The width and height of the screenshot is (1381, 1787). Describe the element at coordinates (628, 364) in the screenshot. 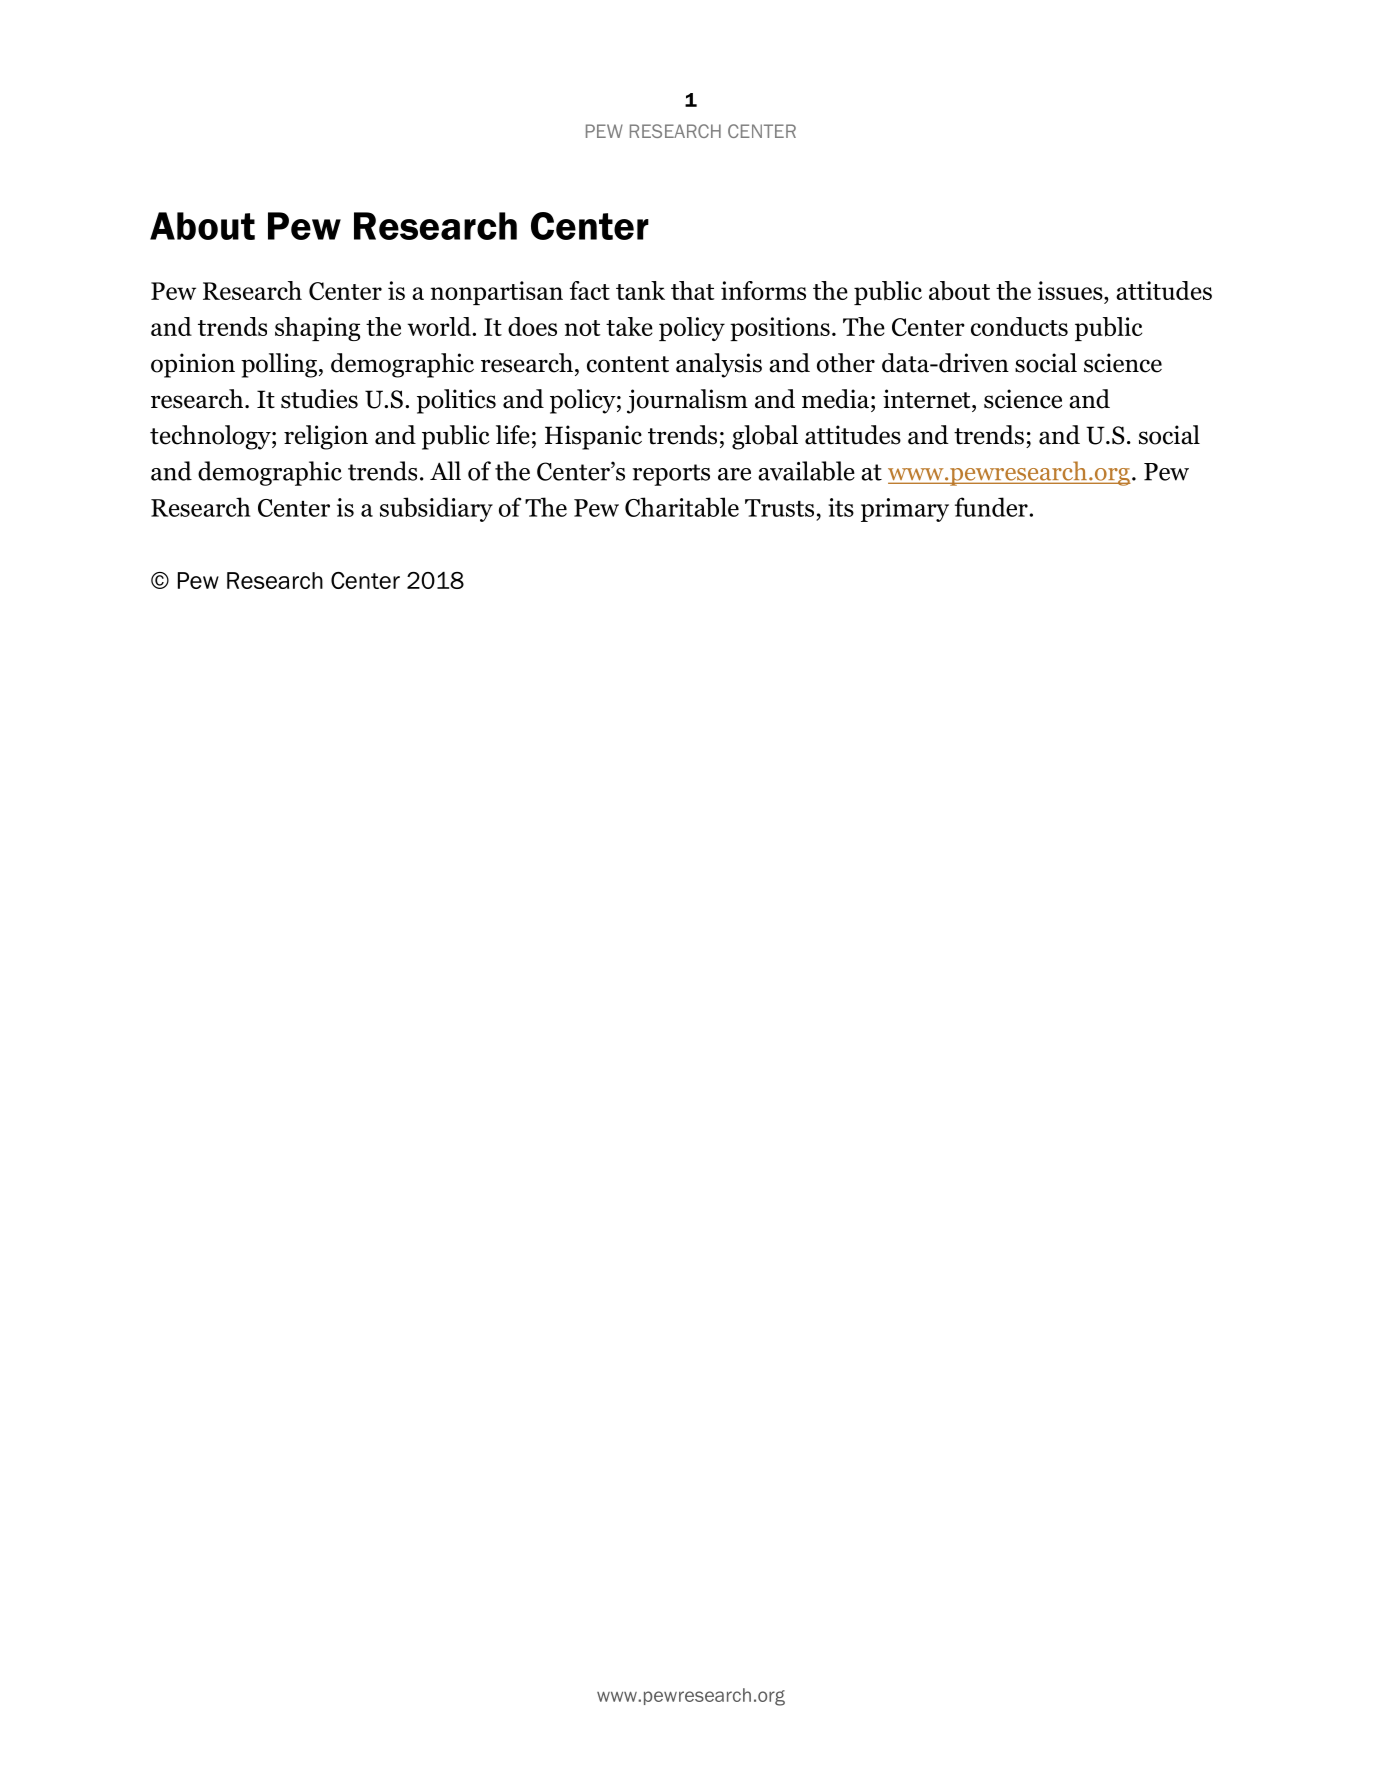

I see `content` at that location.
